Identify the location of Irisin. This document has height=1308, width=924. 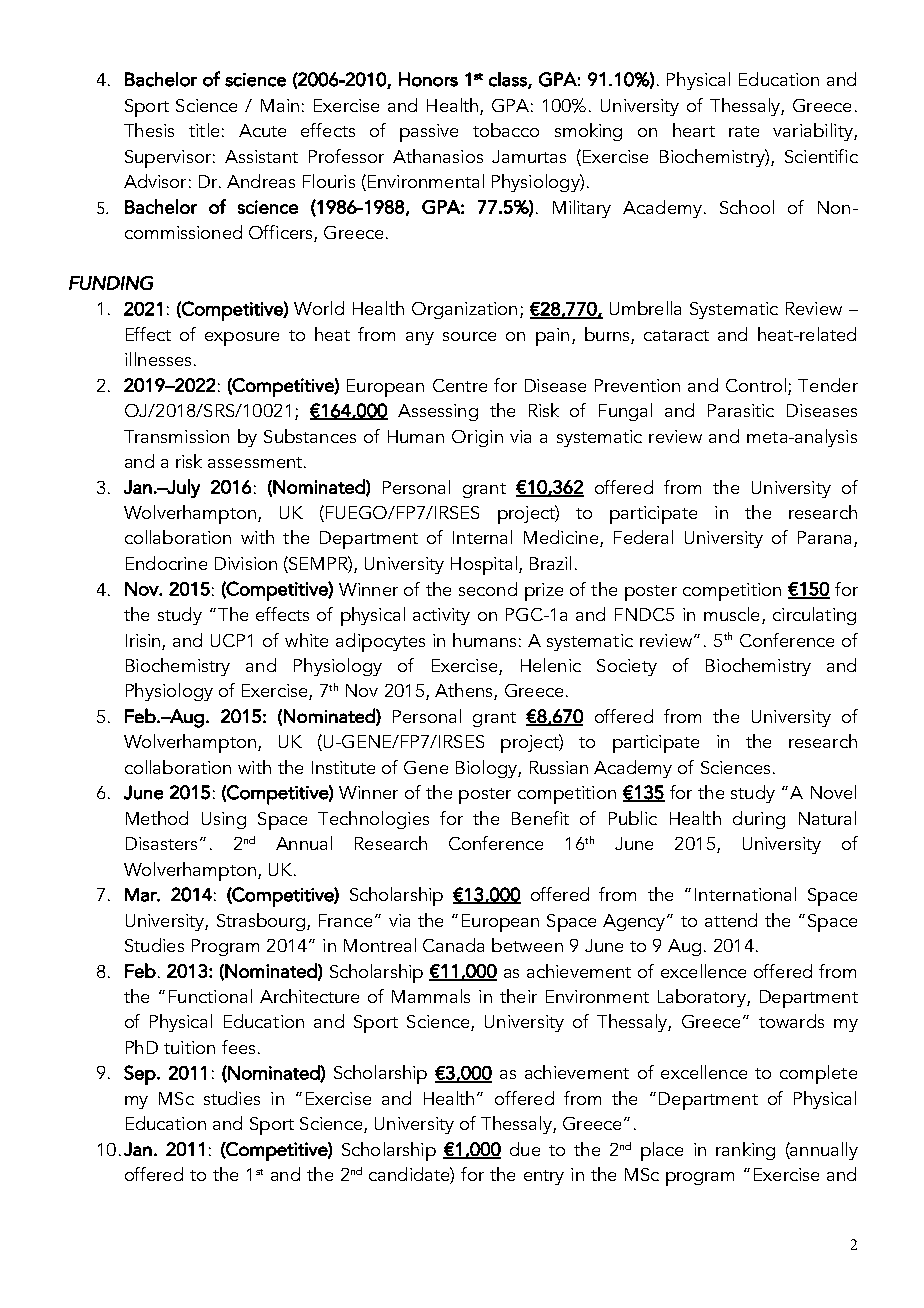
(143, 640).
